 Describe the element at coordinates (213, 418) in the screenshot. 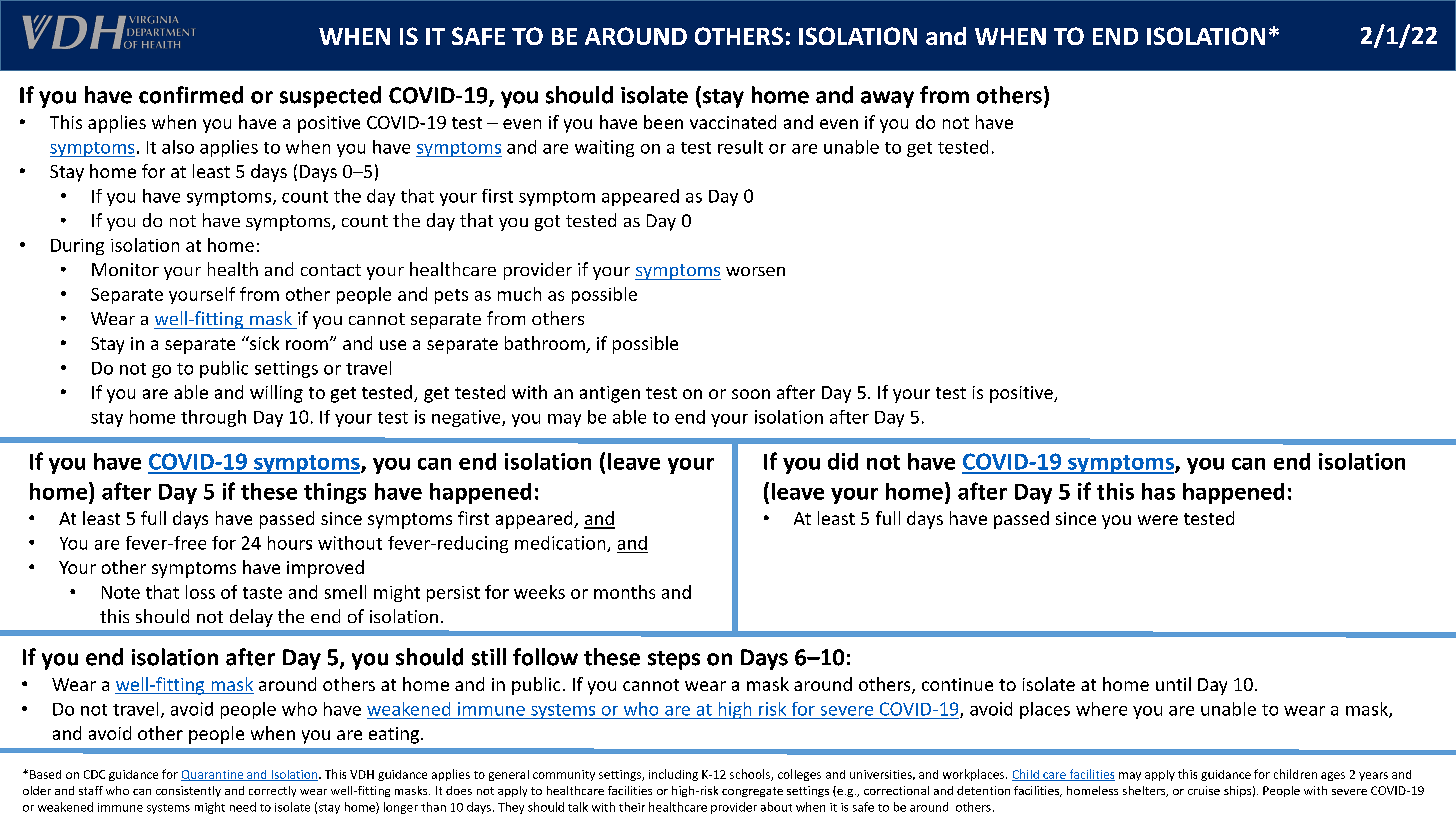

I see `through` at that location.
